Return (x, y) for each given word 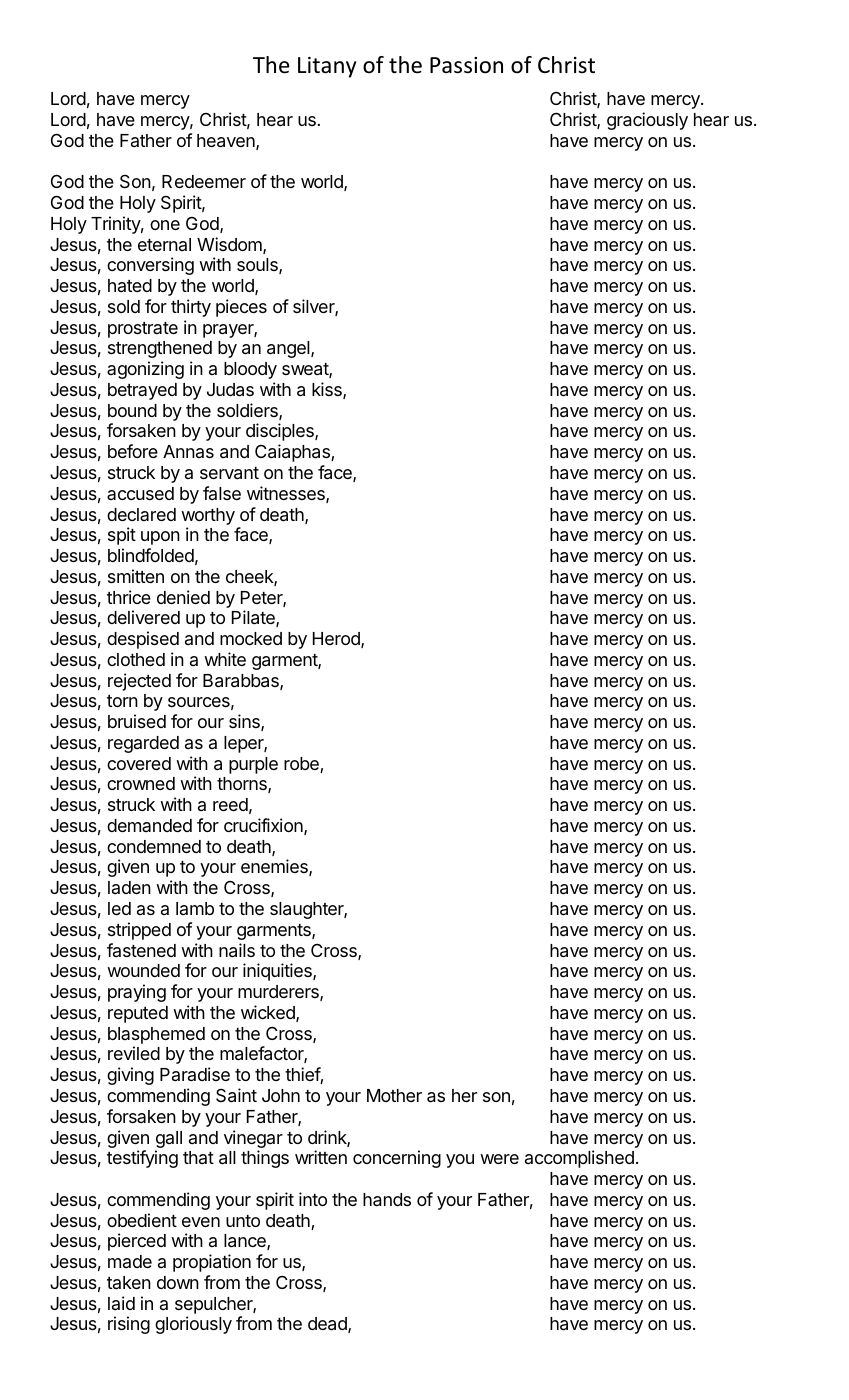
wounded (143, 970)
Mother (394, 1095)
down (178, 1282)
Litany (327, 67)
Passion (466, 65)
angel (289, 349)
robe (302, 765)
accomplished (579, 1159)
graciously (647, 121)
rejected (139, 682)
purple (253, 765)
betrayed (142, 391)
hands (387, 1200)
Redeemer (204, 181)
